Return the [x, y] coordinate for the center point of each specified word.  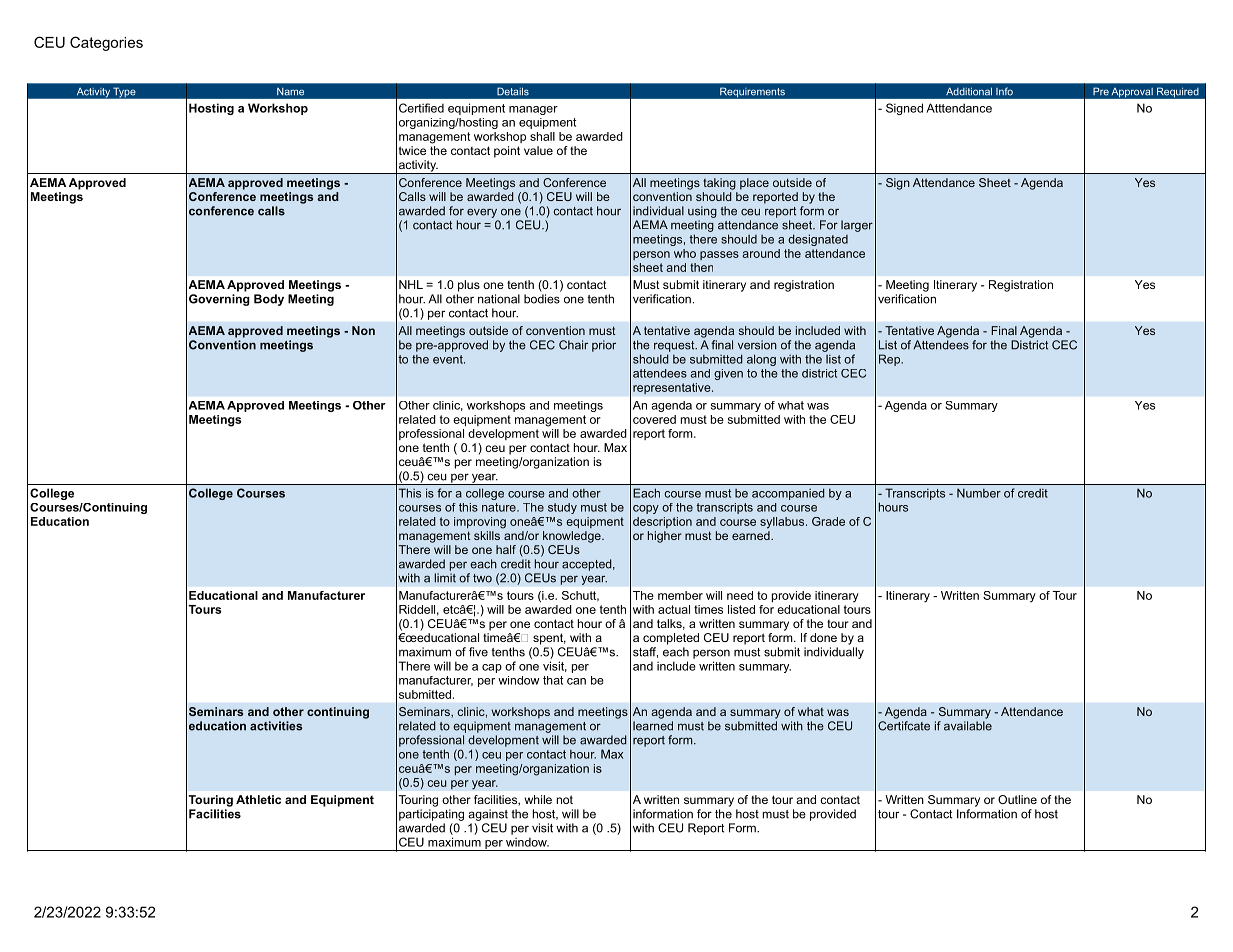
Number [979, 493]
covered [654, 419]
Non [363, 330]
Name [290, 91]
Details [513, 91]
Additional [969, 91]
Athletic [258, 799]
